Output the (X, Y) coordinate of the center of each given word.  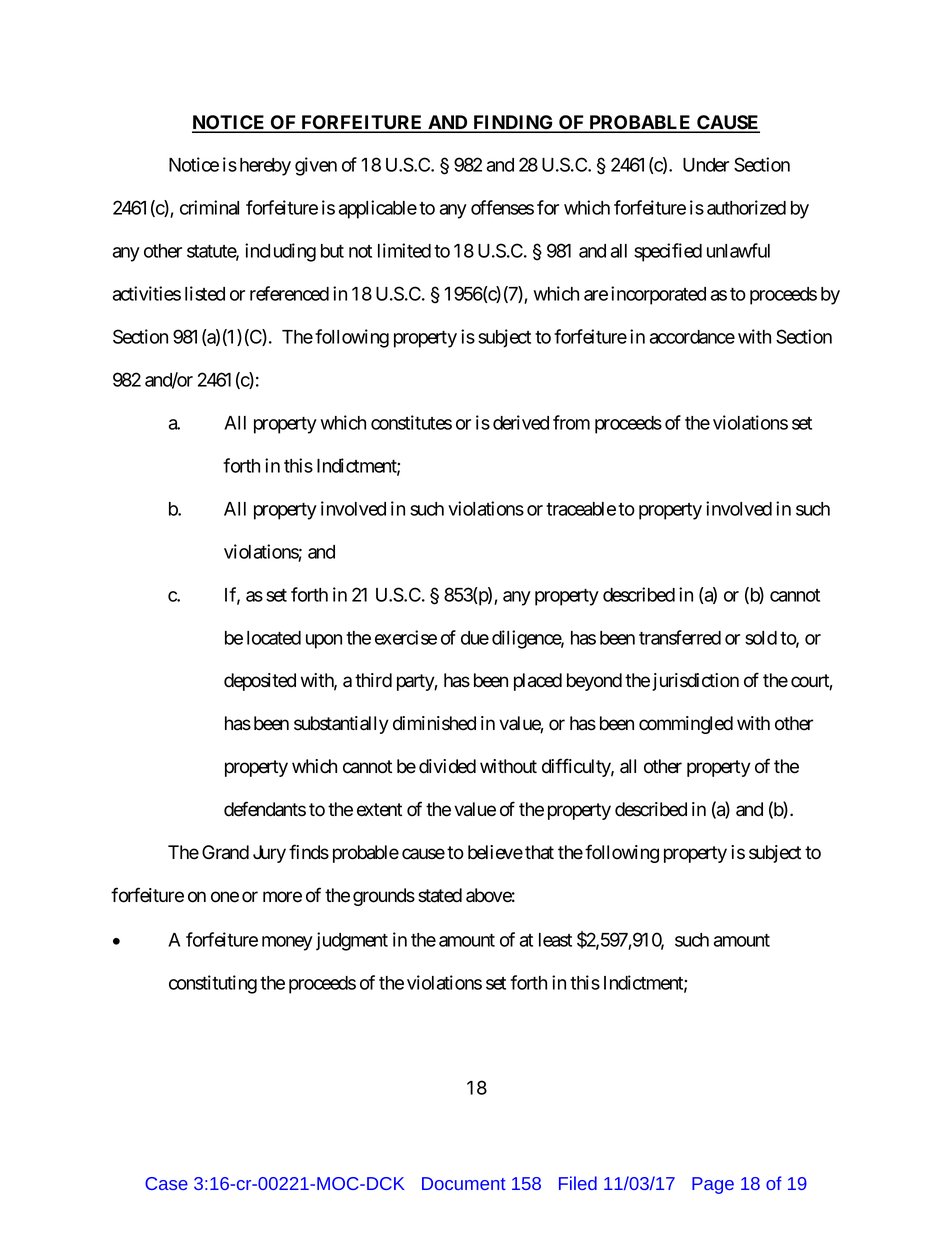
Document (464, 1183)
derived (521, 422)
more (282, 897)
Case (166, 1183)
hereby (265, 167)
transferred (680, 637)
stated (440, 895)
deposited (260, 682)
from (571, 422)
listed (205, 293)
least (555, 940)
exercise (406, 637)
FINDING (513, 123)
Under (706, 165)
